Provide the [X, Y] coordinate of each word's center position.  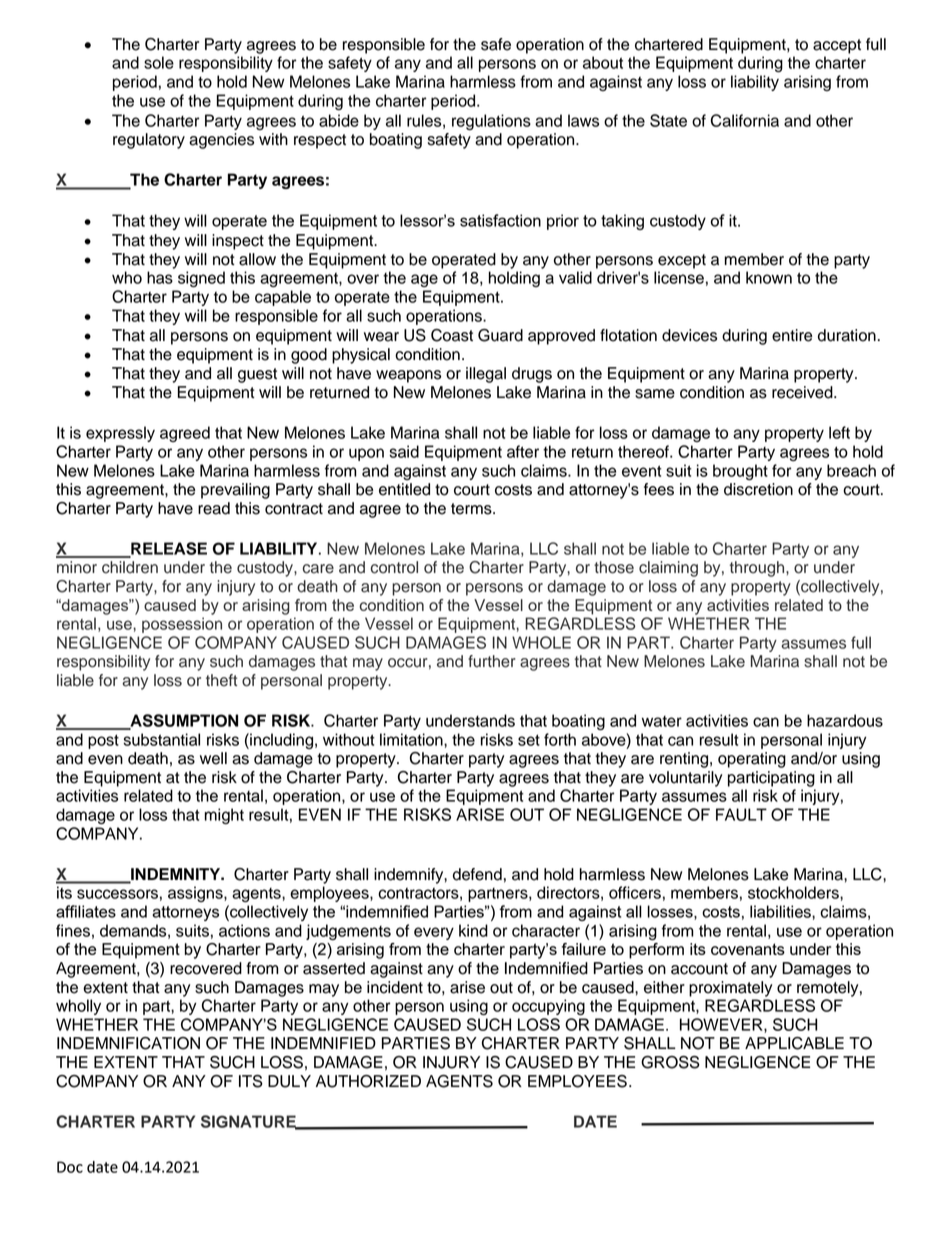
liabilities [781, 911]
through [758, 569]
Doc [70, 1167]
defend [477, 874]
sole [159, 62]
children [130, 567]
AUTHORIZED [368, 1081]
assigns [196, 894]
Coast [452, 335]
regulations [491, 122]
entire [792, 335]
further [492, 661]
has [160, 277]
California [745, 120]
